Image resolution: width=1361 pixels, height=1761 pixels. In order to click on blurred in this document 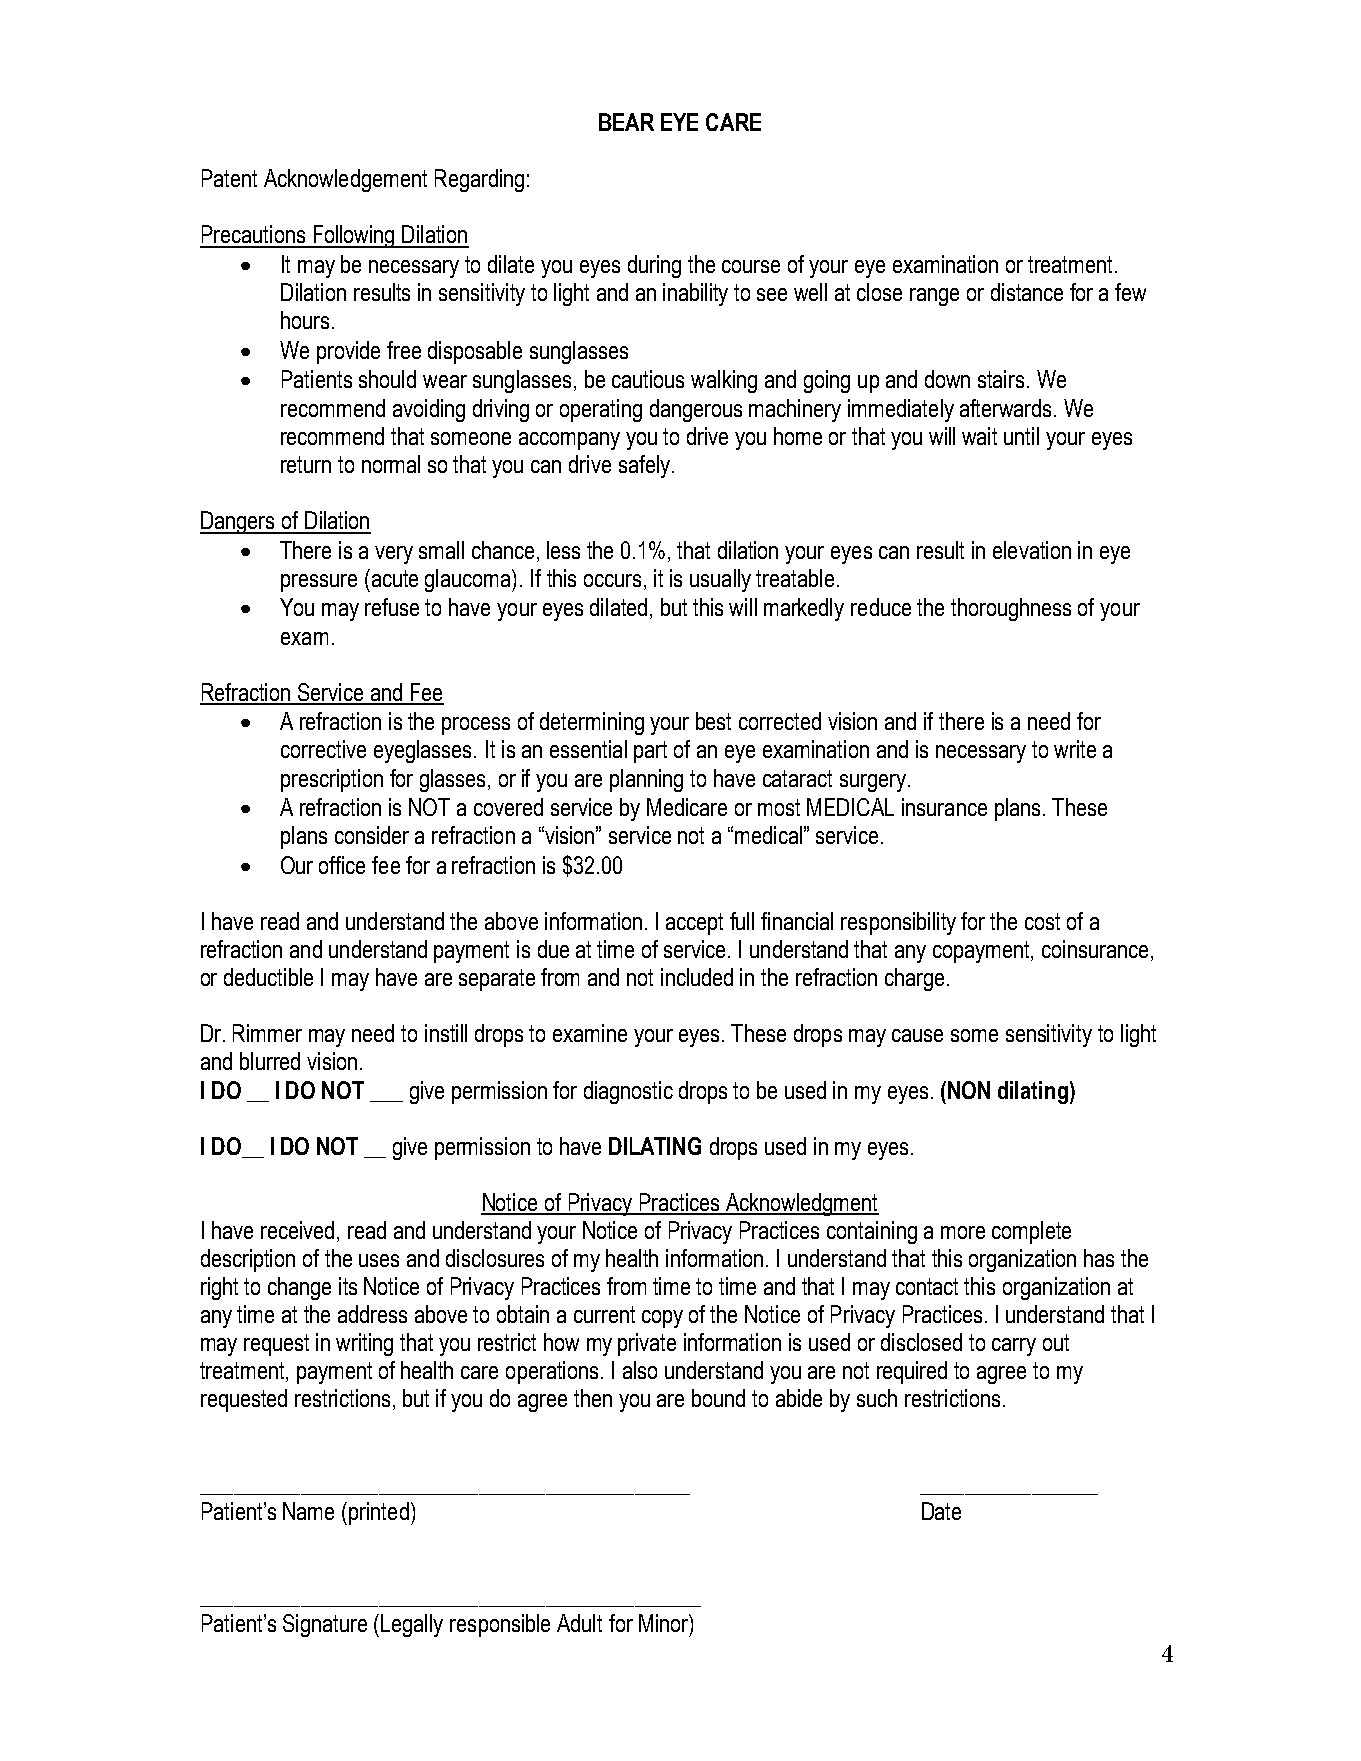, I will do `click(270, 1061)`.
